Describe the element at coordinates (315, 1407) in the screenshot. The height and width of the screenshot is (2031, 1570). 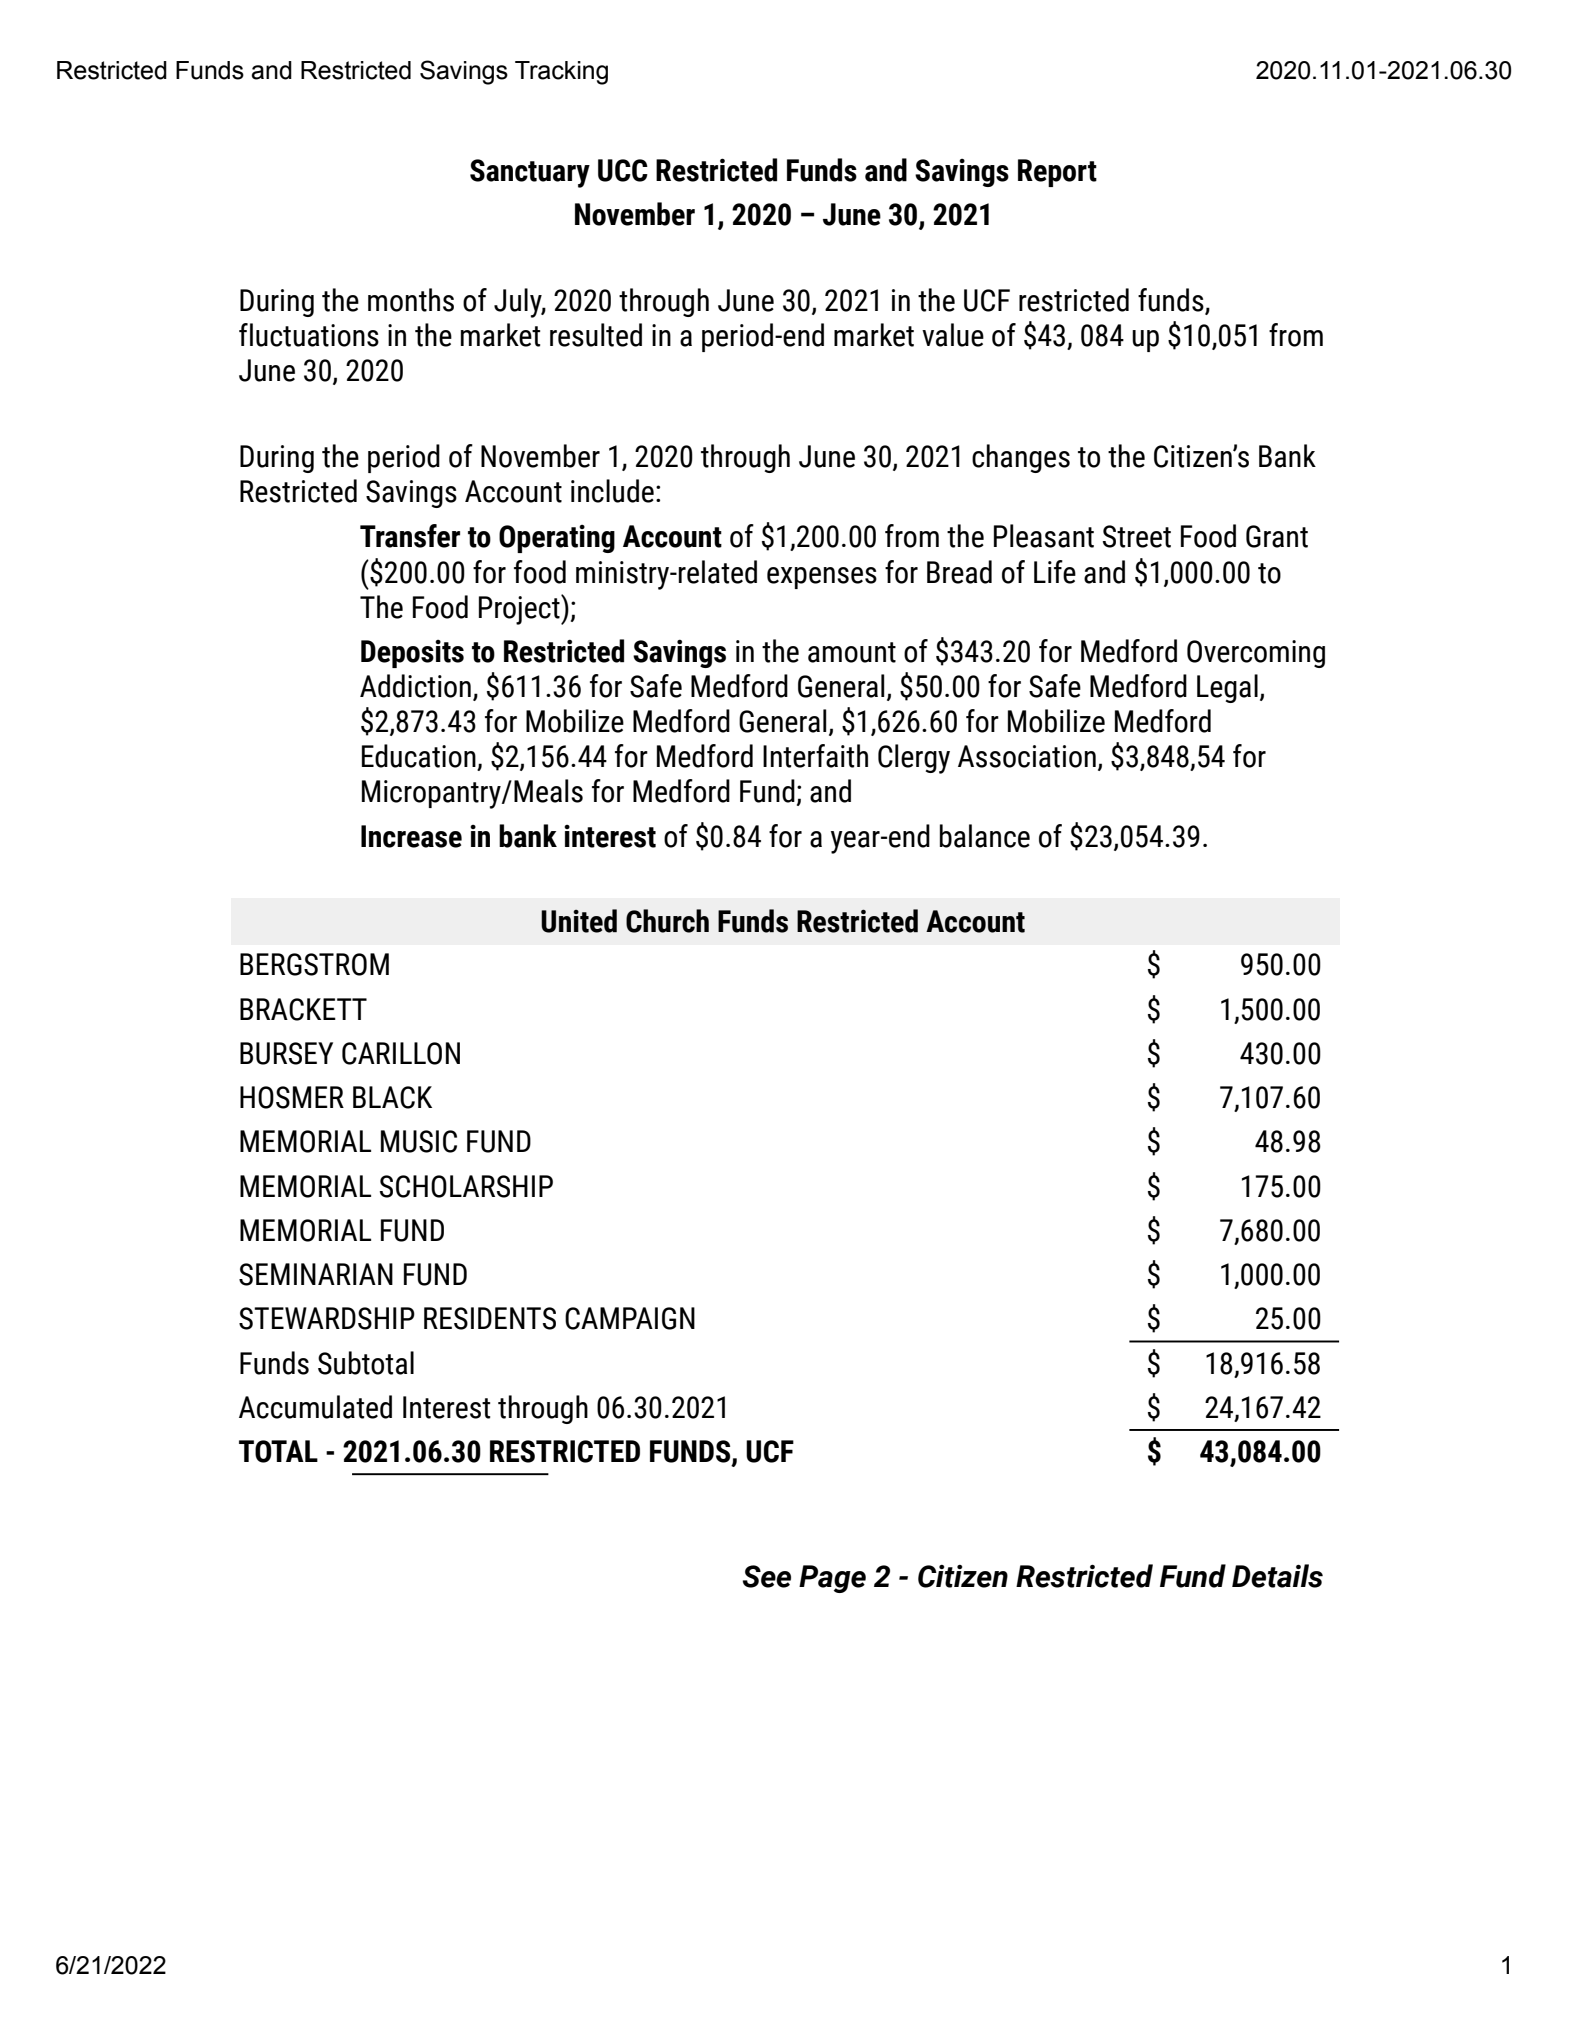
I see `Accumulated` at that location.
